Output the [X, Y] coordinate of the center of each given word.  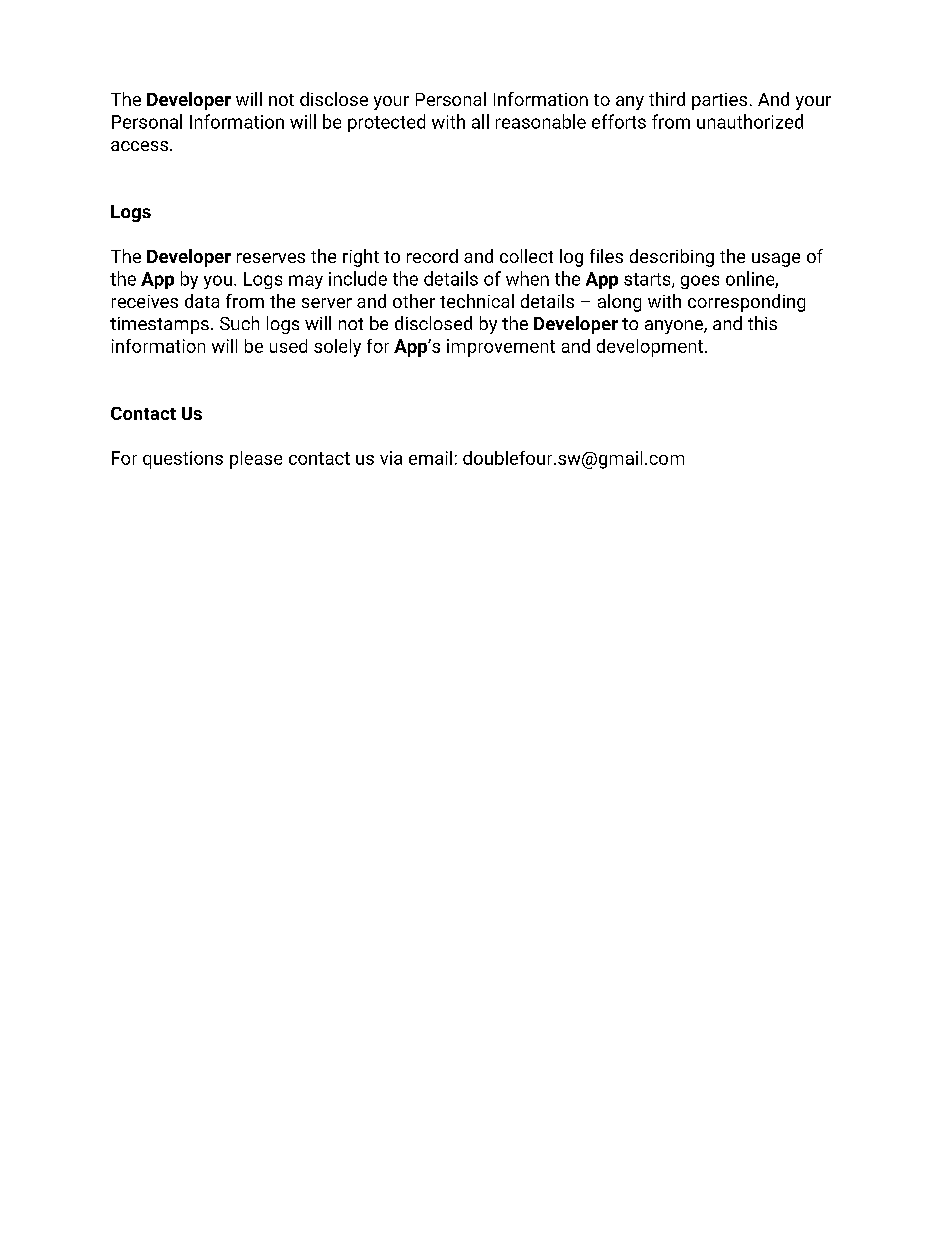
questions [183, 460]
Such [239, 323]
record [432, 256]
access [141, 146]
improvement [501, 348]
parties [719, 101]
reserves [271, 258]
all [480, 121]
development [651, 348]
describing [672, 258]
